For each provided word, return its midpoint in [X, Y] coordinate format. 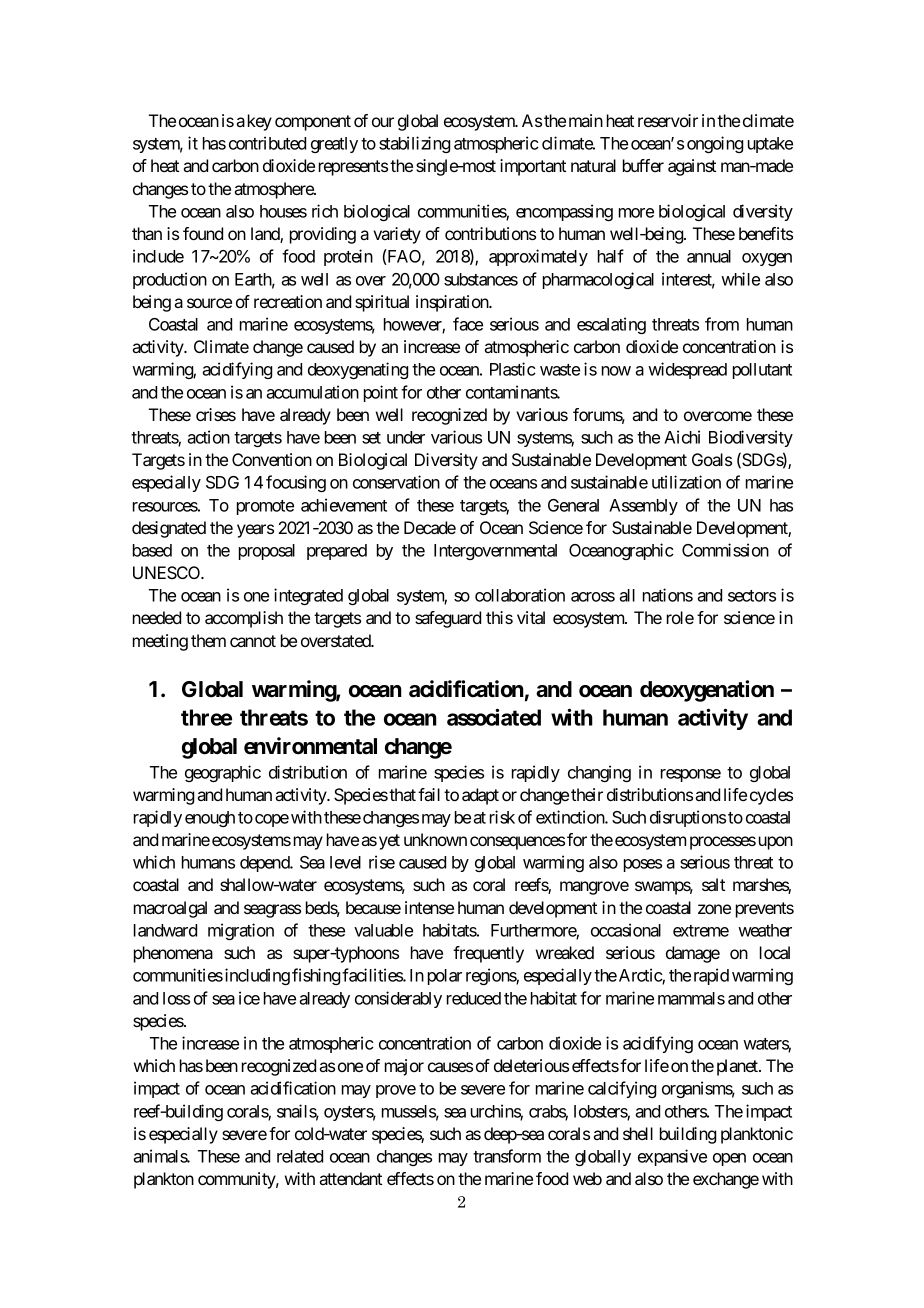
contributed [267, 143]
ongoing [715, 144]
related [300, 1156]
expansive [672, 1157]
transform [507, 1156]
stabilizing [414, 144]
